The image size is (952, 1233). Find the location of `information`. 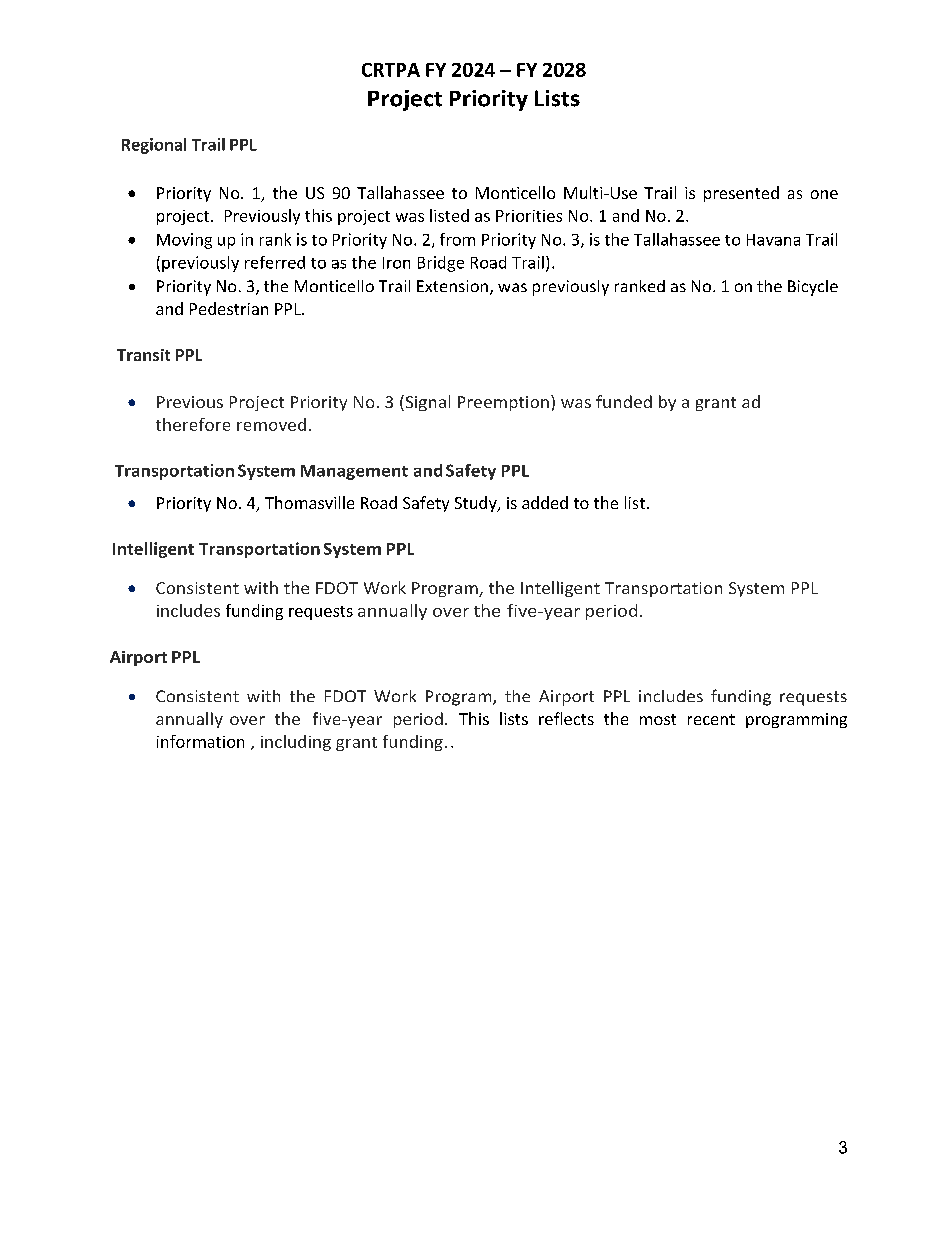

information is located at coordinates (200, 741).
